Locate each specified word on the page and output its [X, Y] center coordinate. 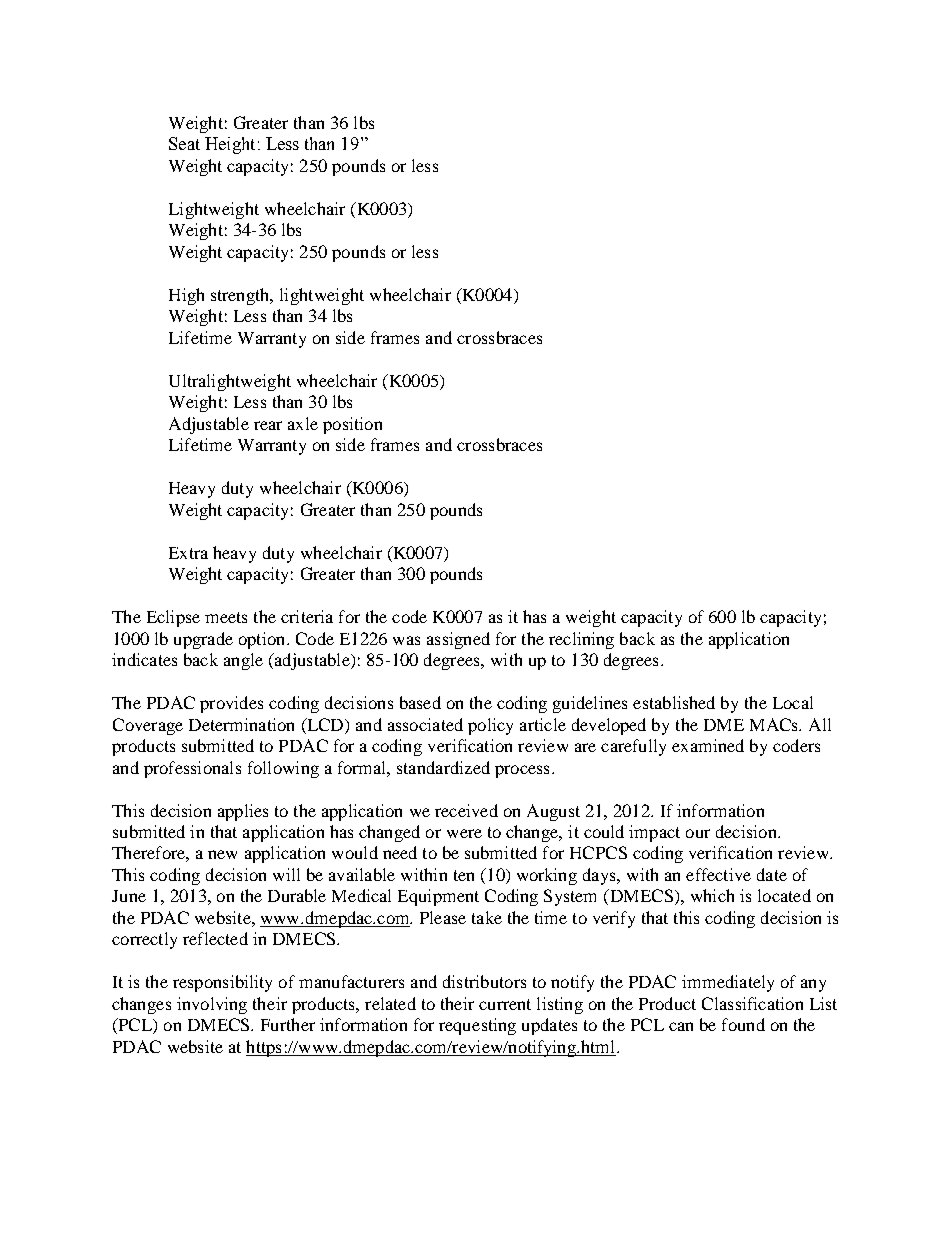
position [352, 425]
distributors [484, 981]
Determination [241, 724]
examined [708, 745]
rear [268, 425]
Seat [184, 143]
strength [241, 296]
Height [230, 145]
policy [490, 726]
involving [212, 1005]
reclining [581, 640]
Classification [752, 1003]
